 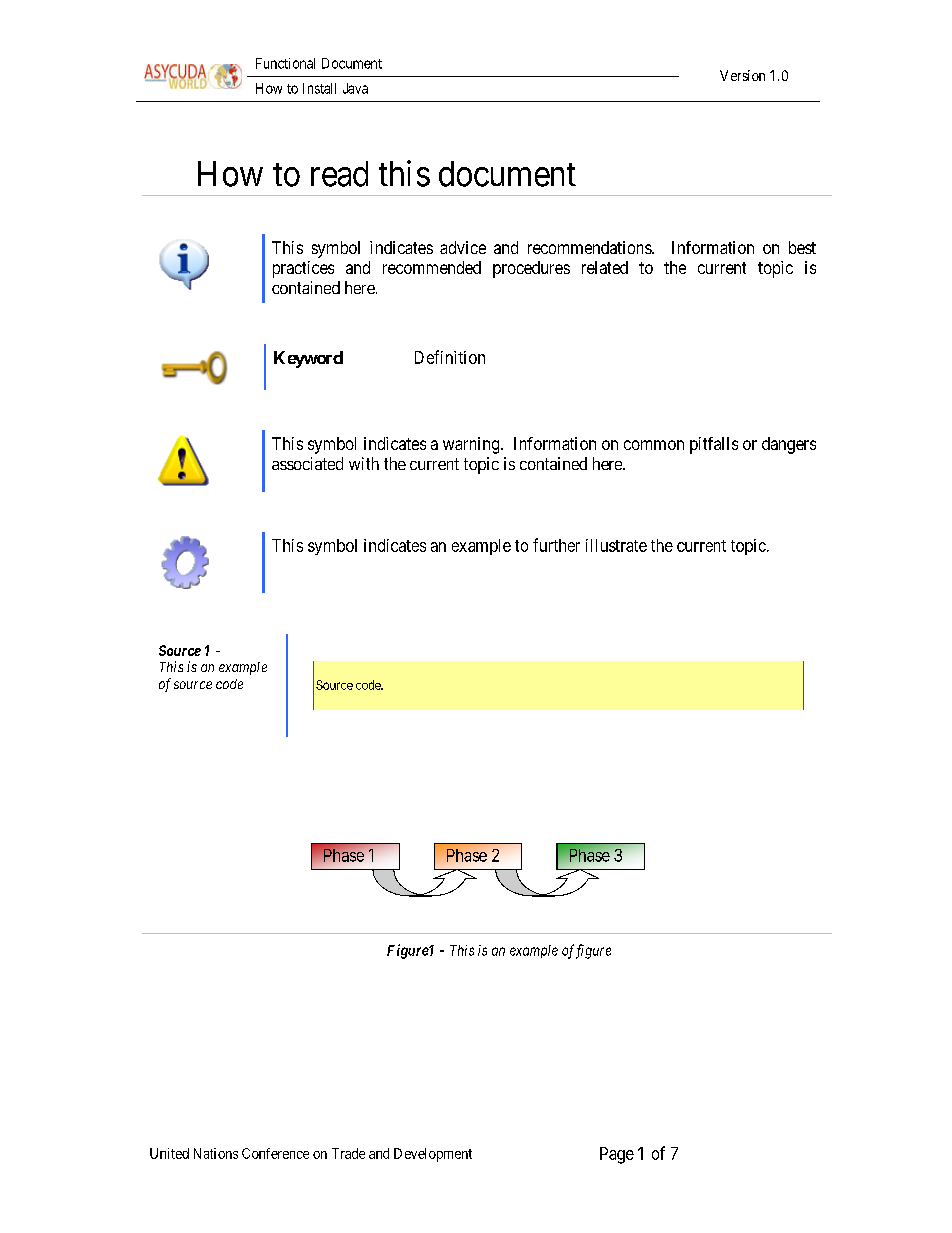 What do you see at coordinates (355, 88) in the screenshot?
I see `Java` at bounding box center [355, 88].
